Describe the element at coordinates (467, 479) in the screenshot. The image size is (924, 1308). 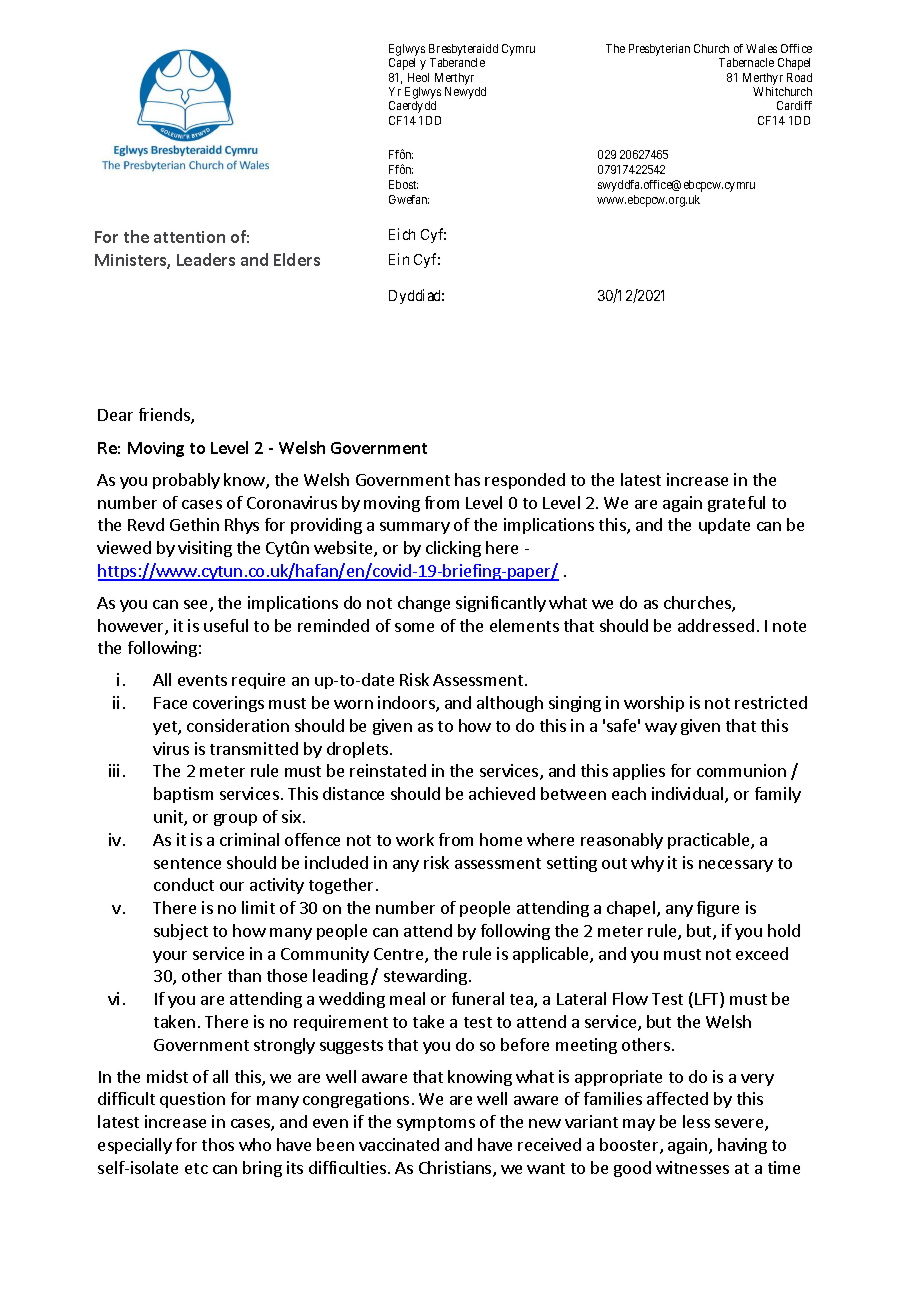
I see `has` at that location.
